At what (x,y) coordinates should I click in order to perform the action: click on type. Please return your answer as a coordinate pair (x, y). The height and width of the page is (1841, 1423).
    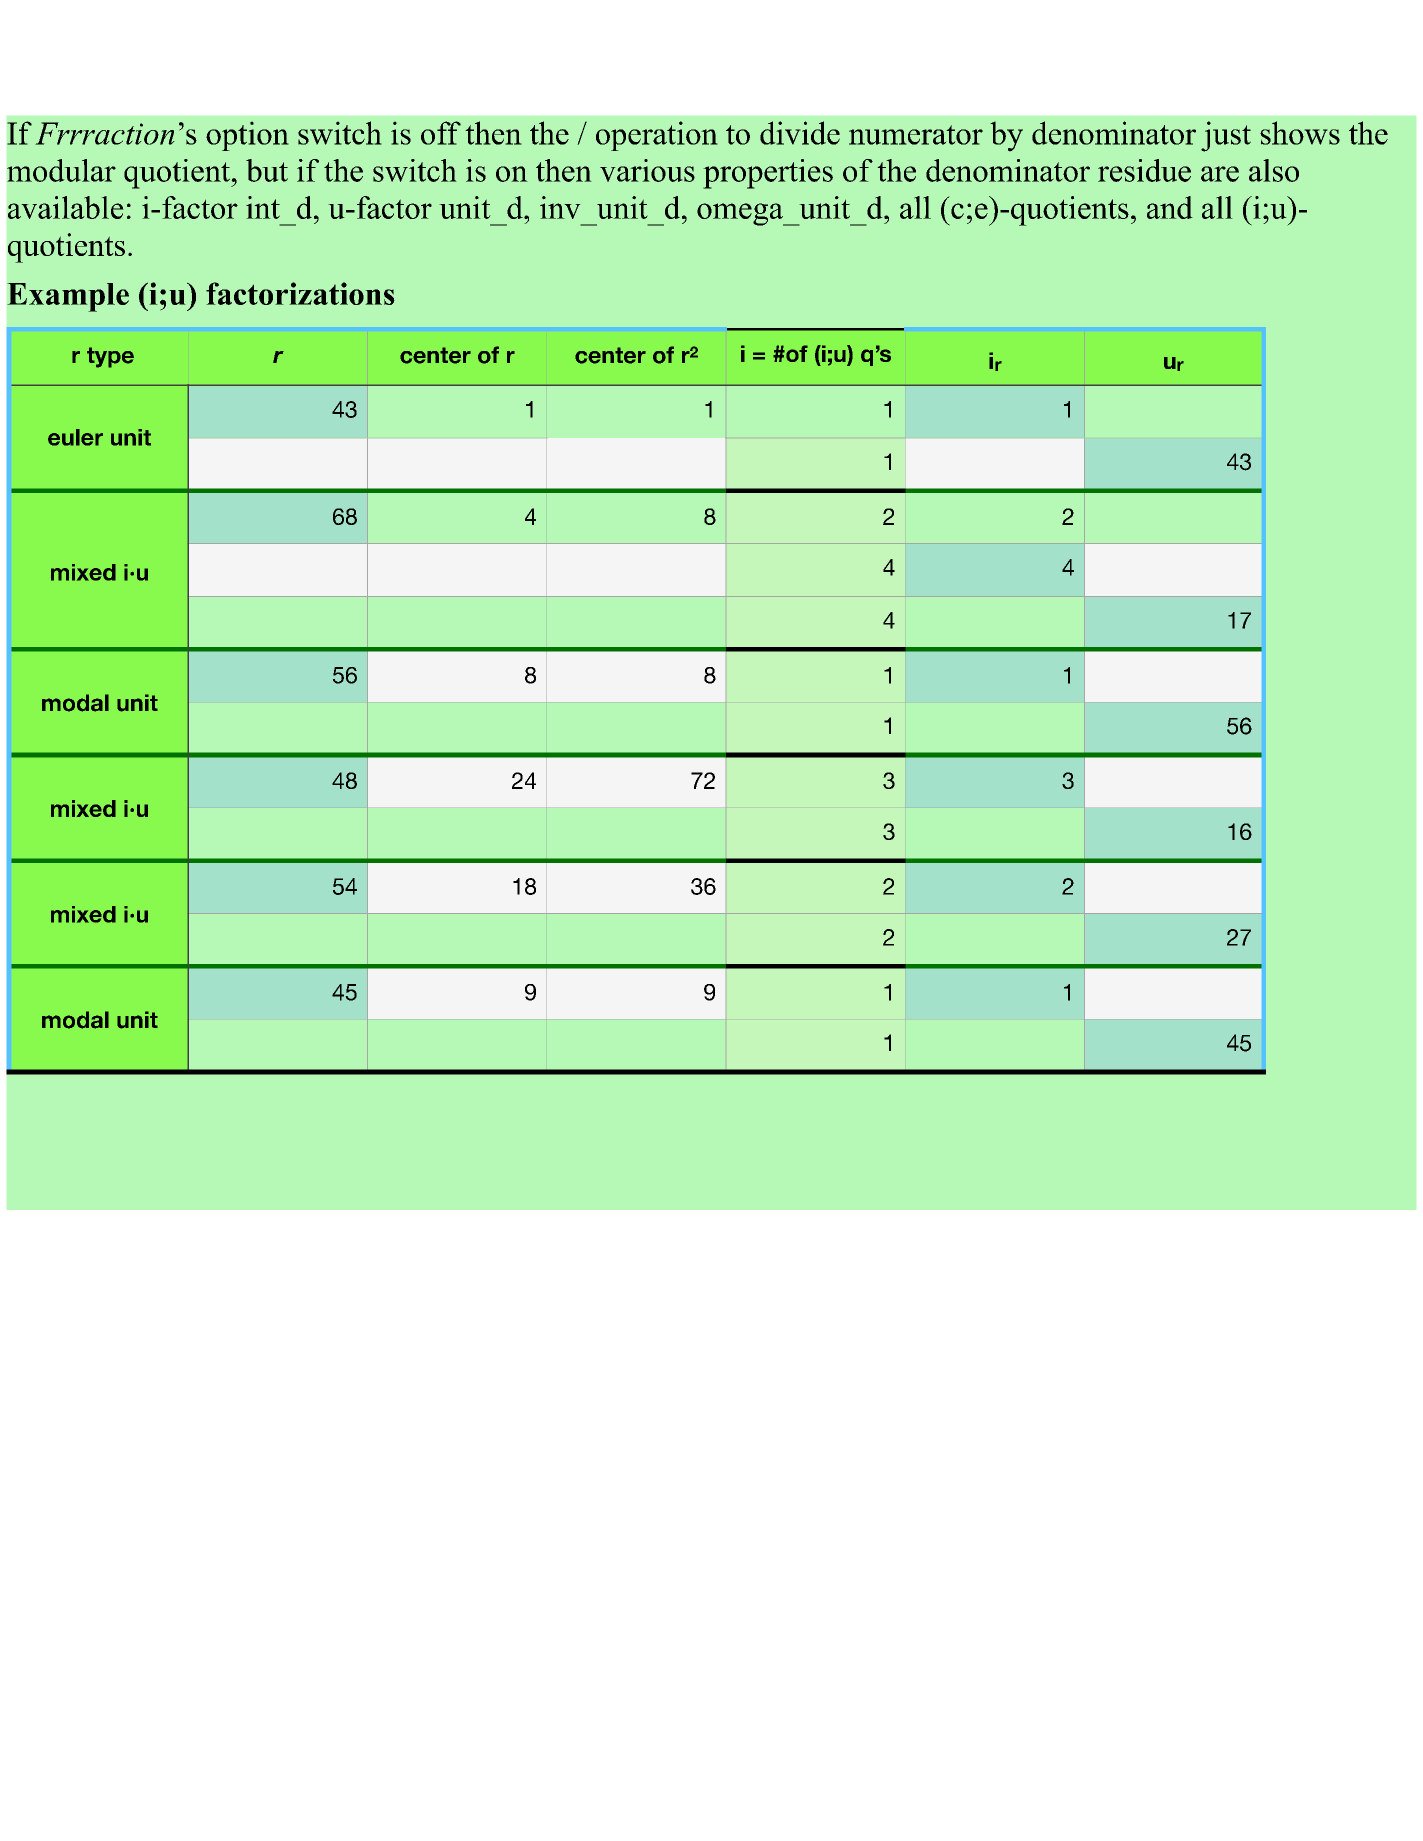
    Looking at the image, I should click on (110, 357).
